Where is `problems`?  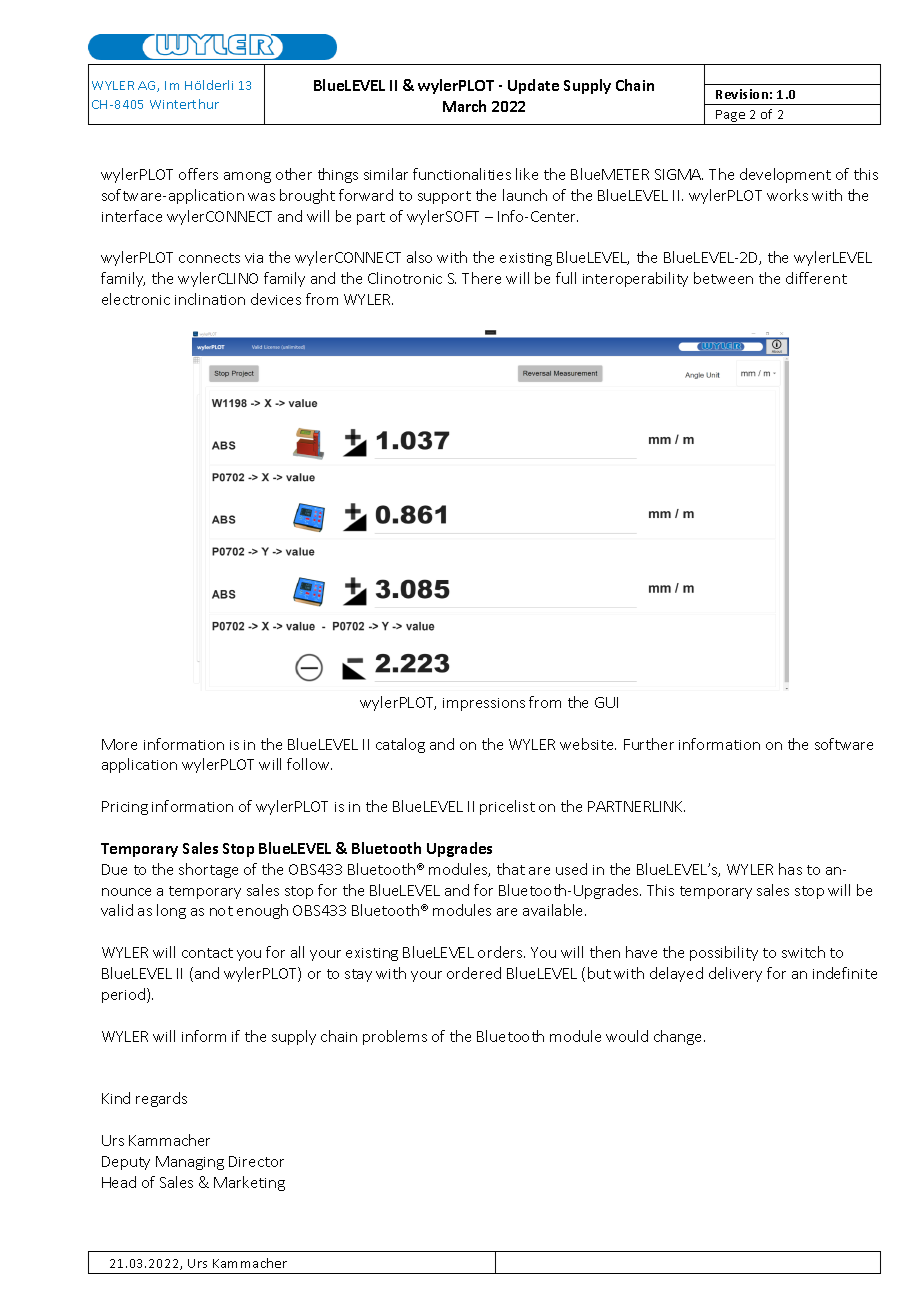
problems is located at coordinates (395, 1037).
